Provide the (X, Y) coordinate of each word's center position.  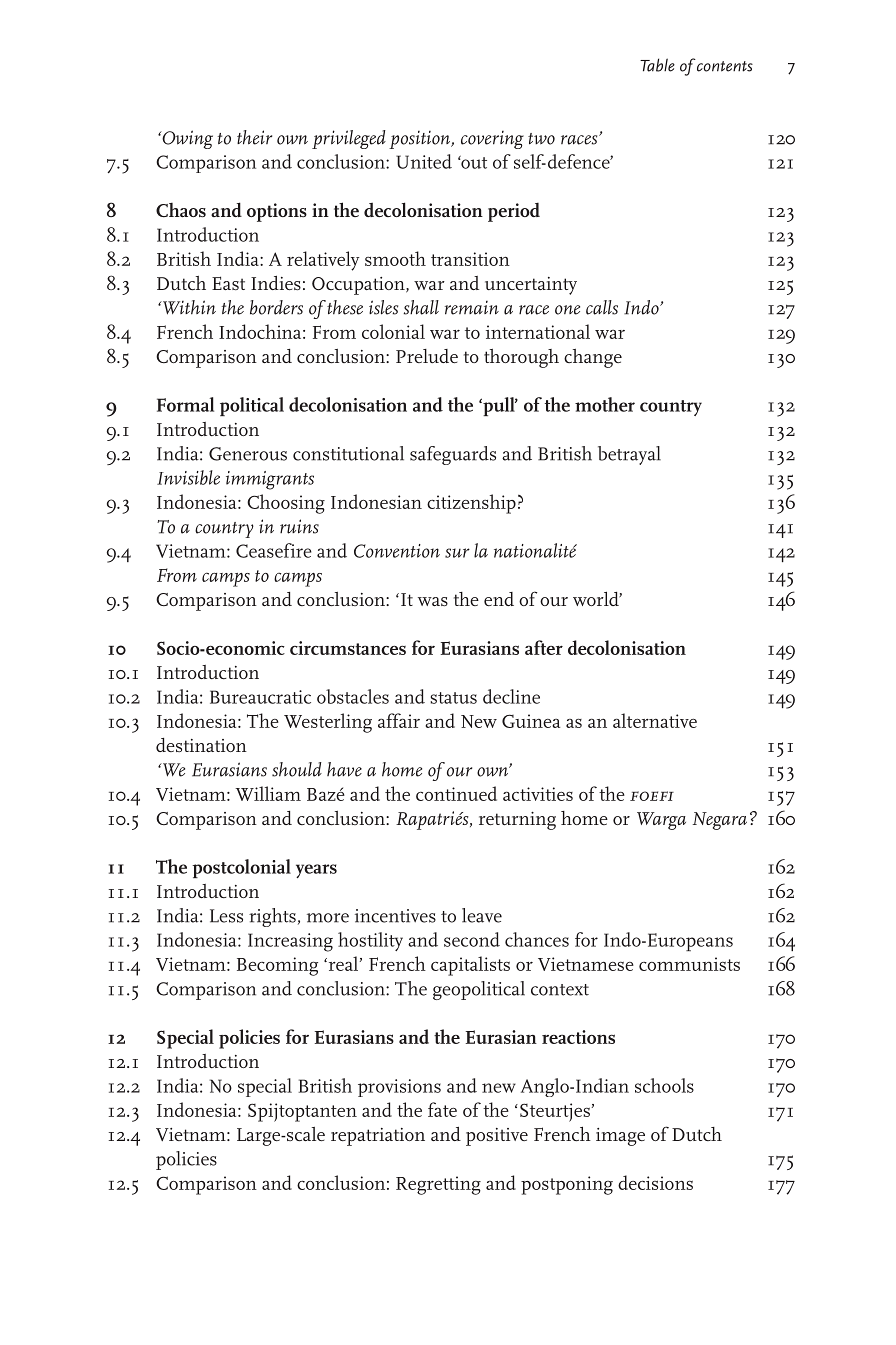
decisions (655, 1182)
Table (657, 65)
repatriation (378, 1137)
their (254, 137)
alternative (655, 720)
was (433, 601)
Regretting (438, 1185)
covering (492, 139)
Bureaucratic (260, 697)
